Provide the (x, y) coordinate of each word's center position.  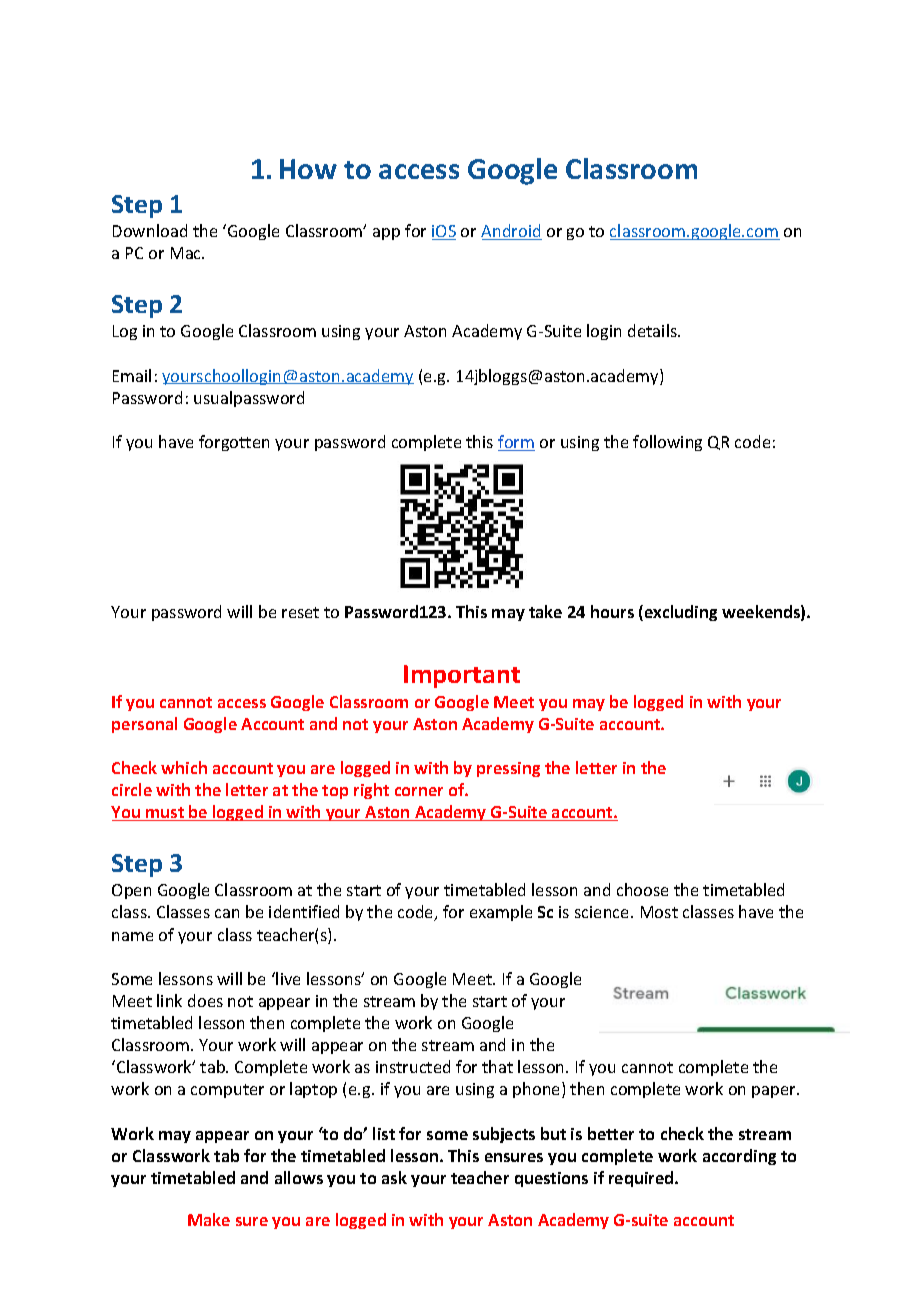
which (184, 767)
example (501, 913)
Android (511, 232)
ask (394, 1177)
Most (659, 912)
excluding (679, 613)
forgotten (234, 443)
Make (209, 1219)
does (205, 1000)
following (667, 443)
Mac (187, 253)
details (653, 330)
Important (462, 676)
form (516, 443)
